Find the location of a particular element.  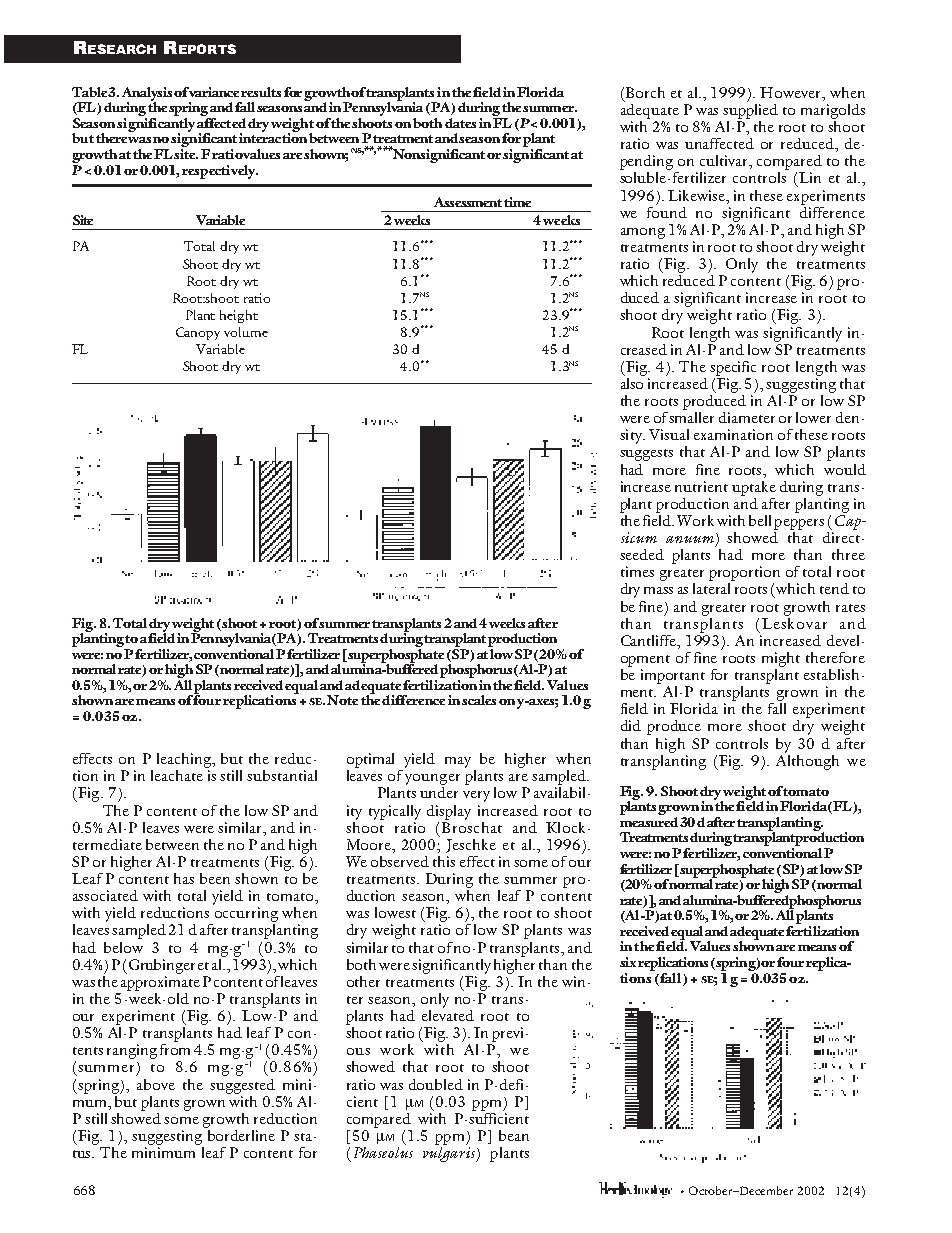

Although is located at coordinates (807, 761).
